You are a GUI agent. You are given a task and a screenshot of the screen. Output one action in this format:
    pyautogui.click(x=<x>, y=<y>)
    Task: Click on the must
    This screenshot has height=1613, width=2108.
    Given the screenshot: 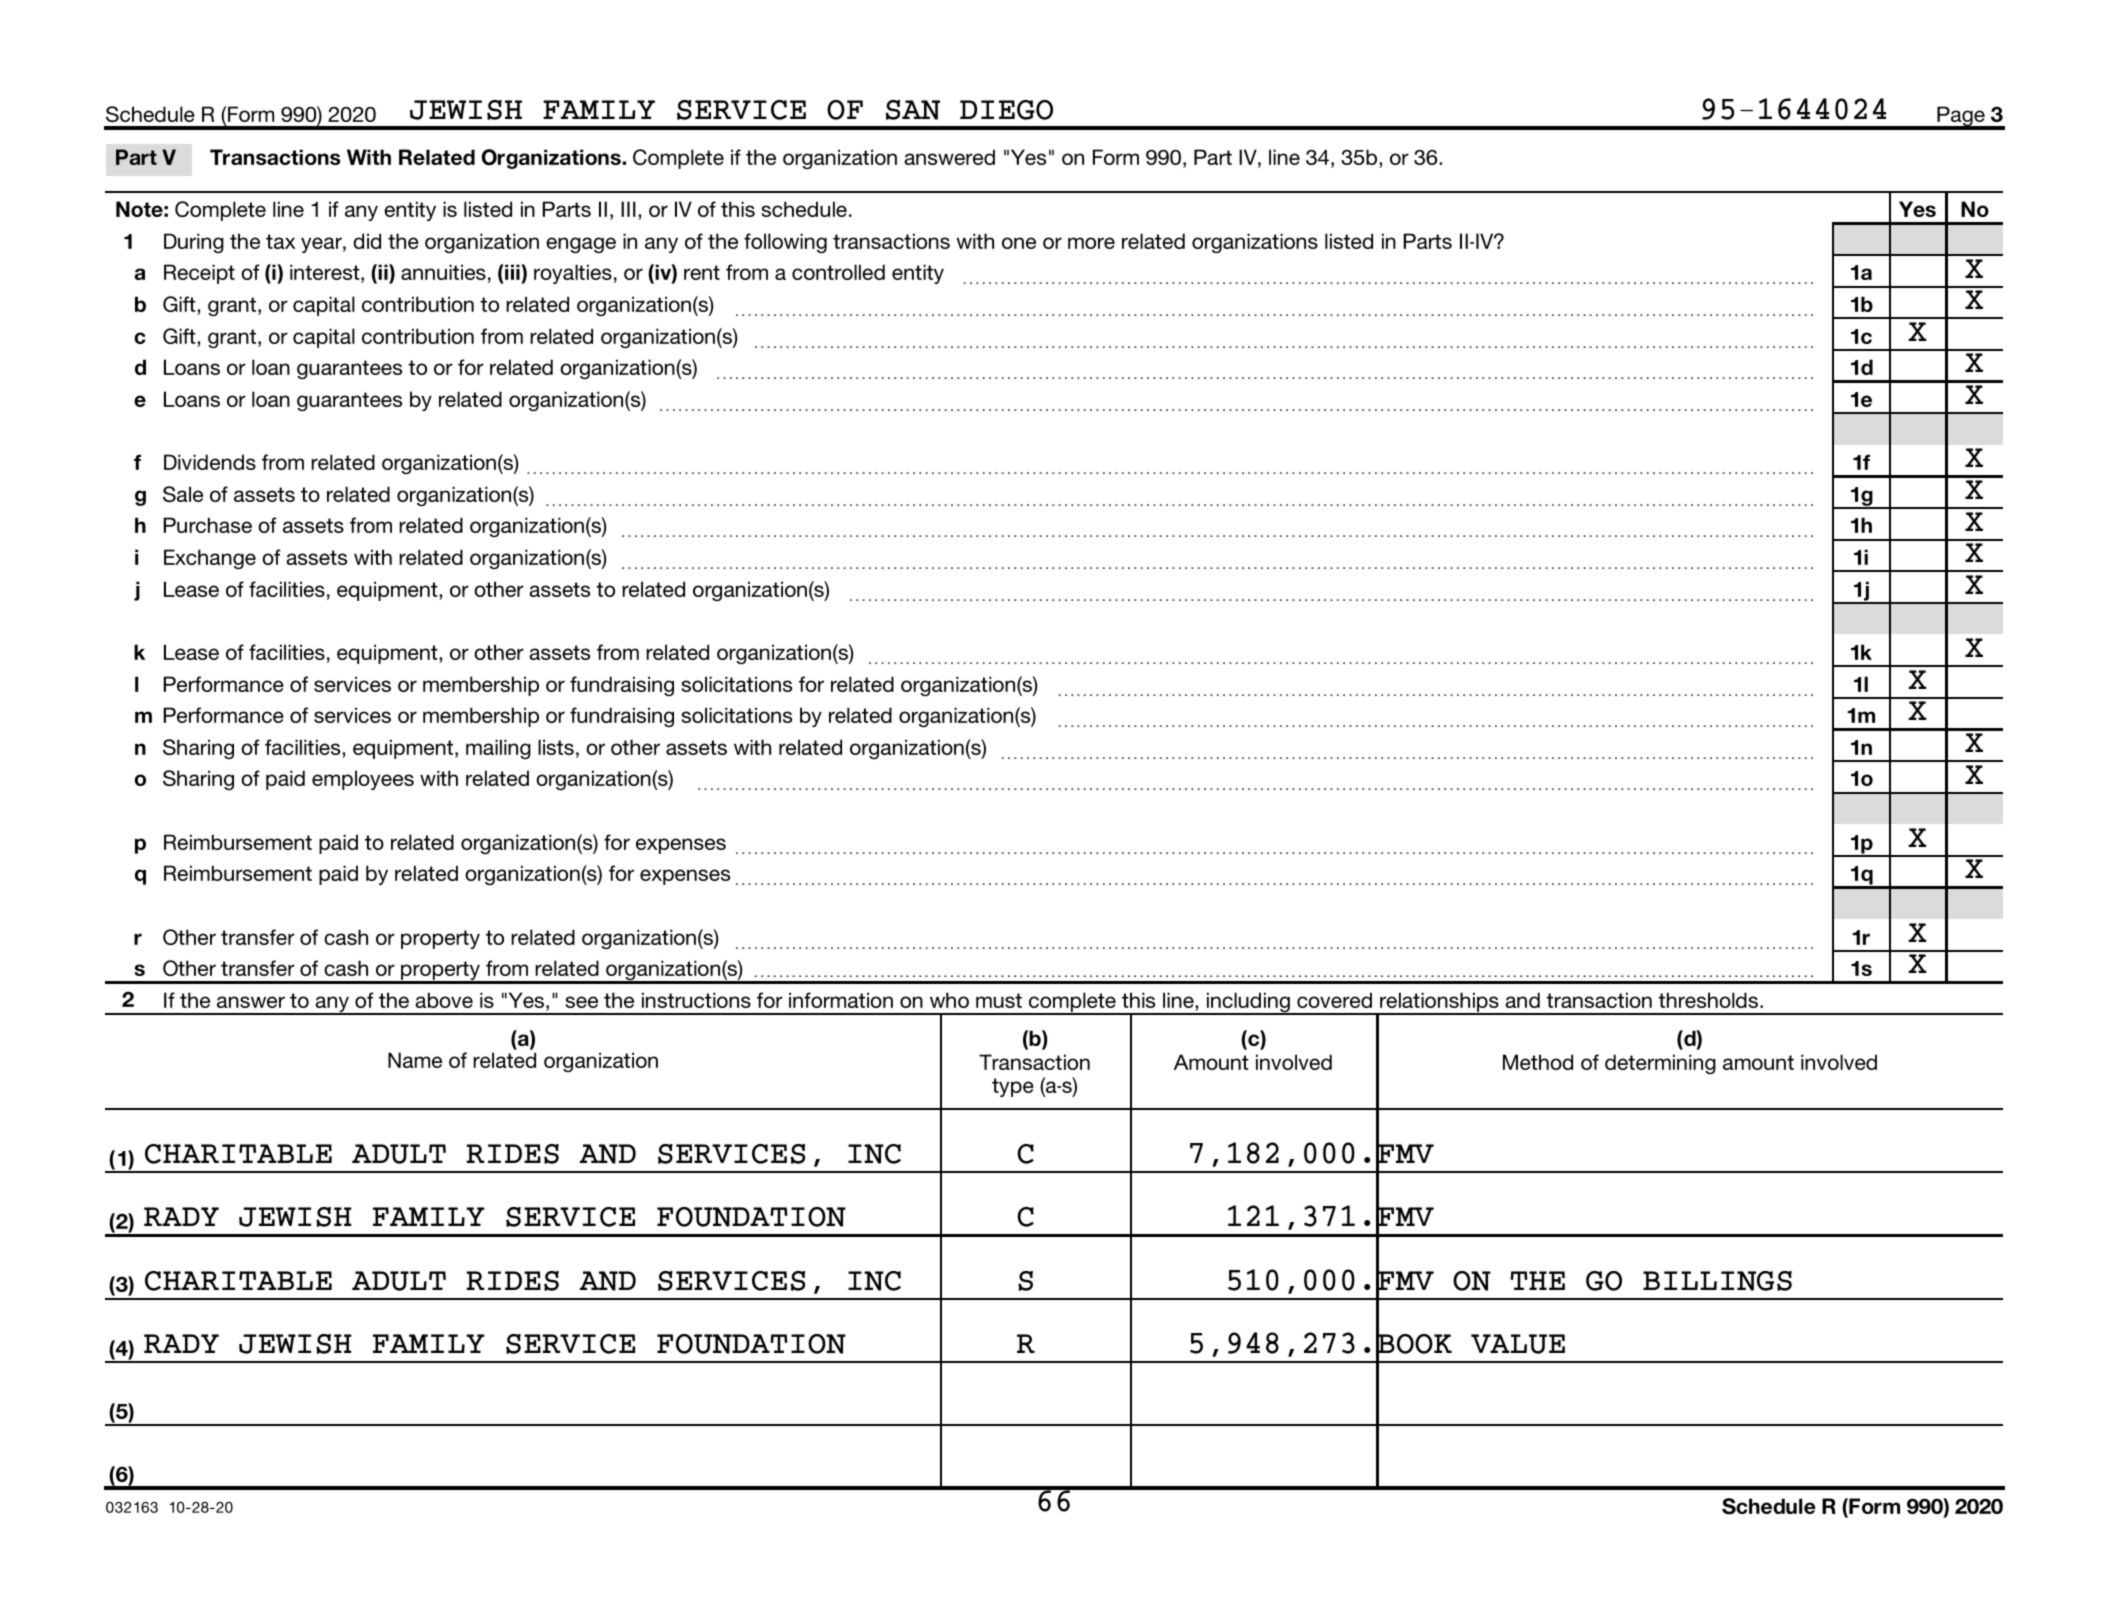 What is the action you would take?
    pyautogui.click(x=999, y=1000)
